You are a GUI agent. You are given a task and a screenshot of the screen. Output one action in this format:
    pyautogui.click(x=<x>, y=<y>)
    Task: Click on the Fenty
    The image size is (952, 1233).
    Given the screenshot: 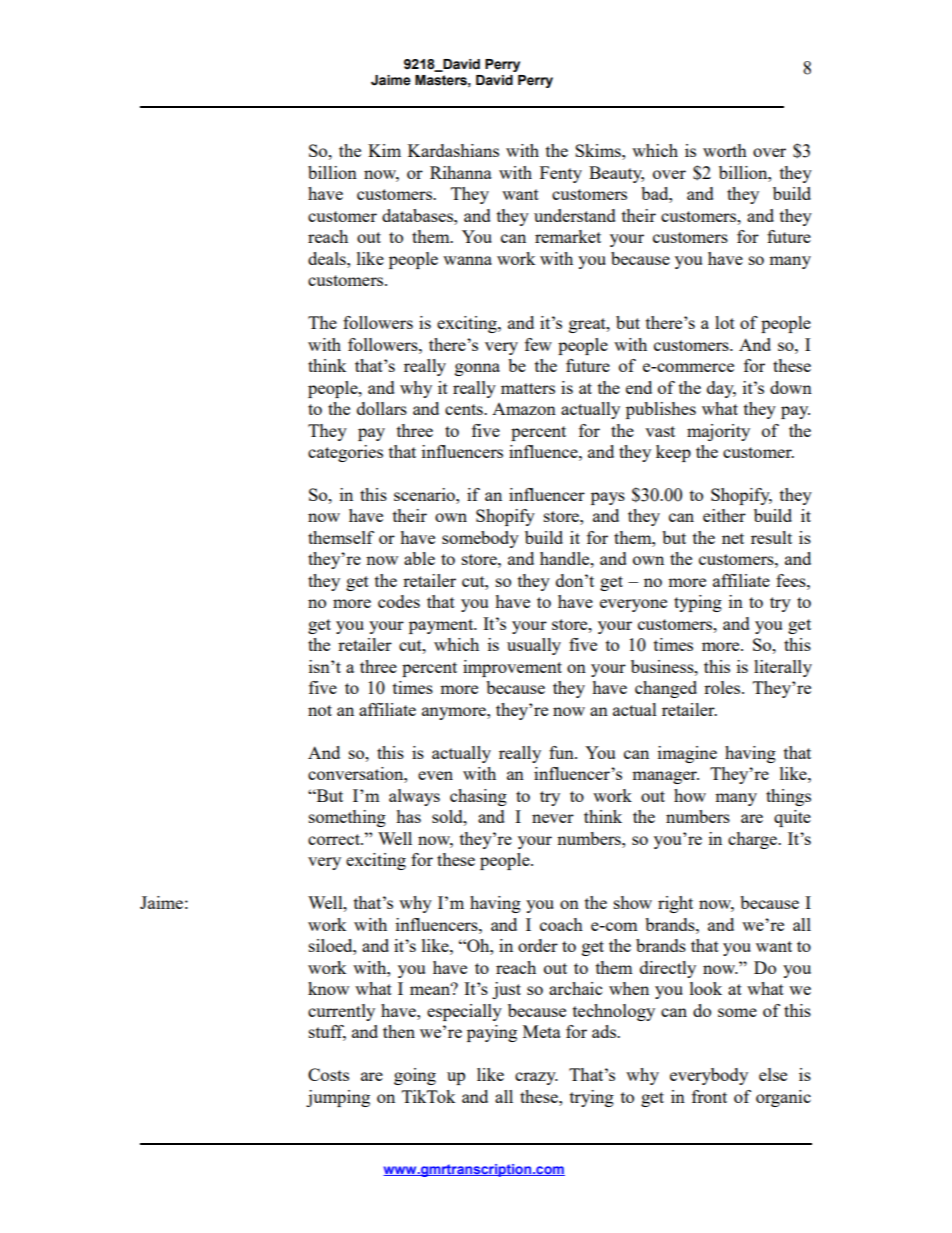 What is the action you would take?
    pyautogui.click(x=561, y=174)
